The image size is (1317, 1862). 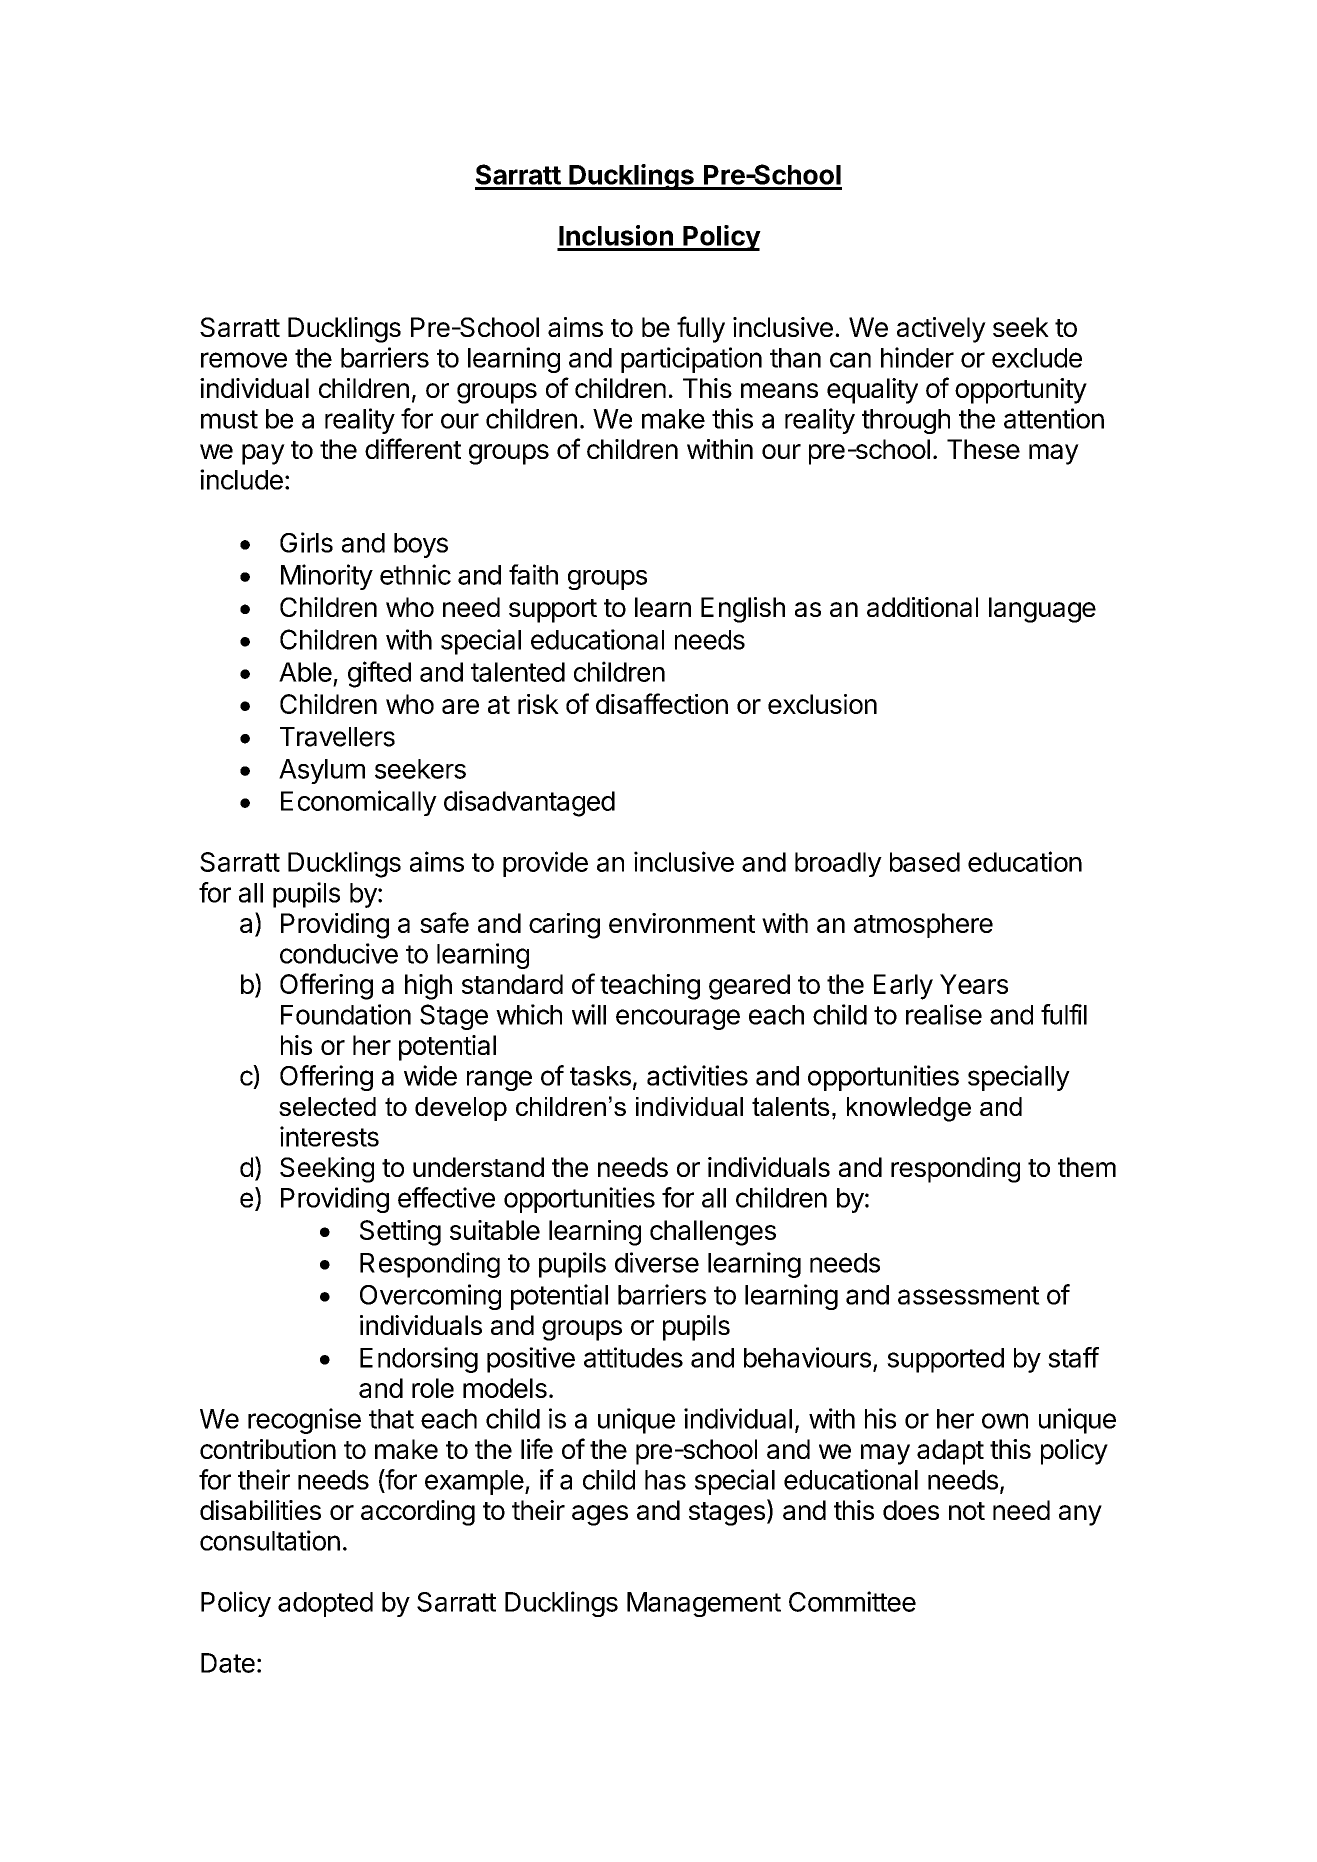 I want to click on adopted, so click(x=325, y=1604).
